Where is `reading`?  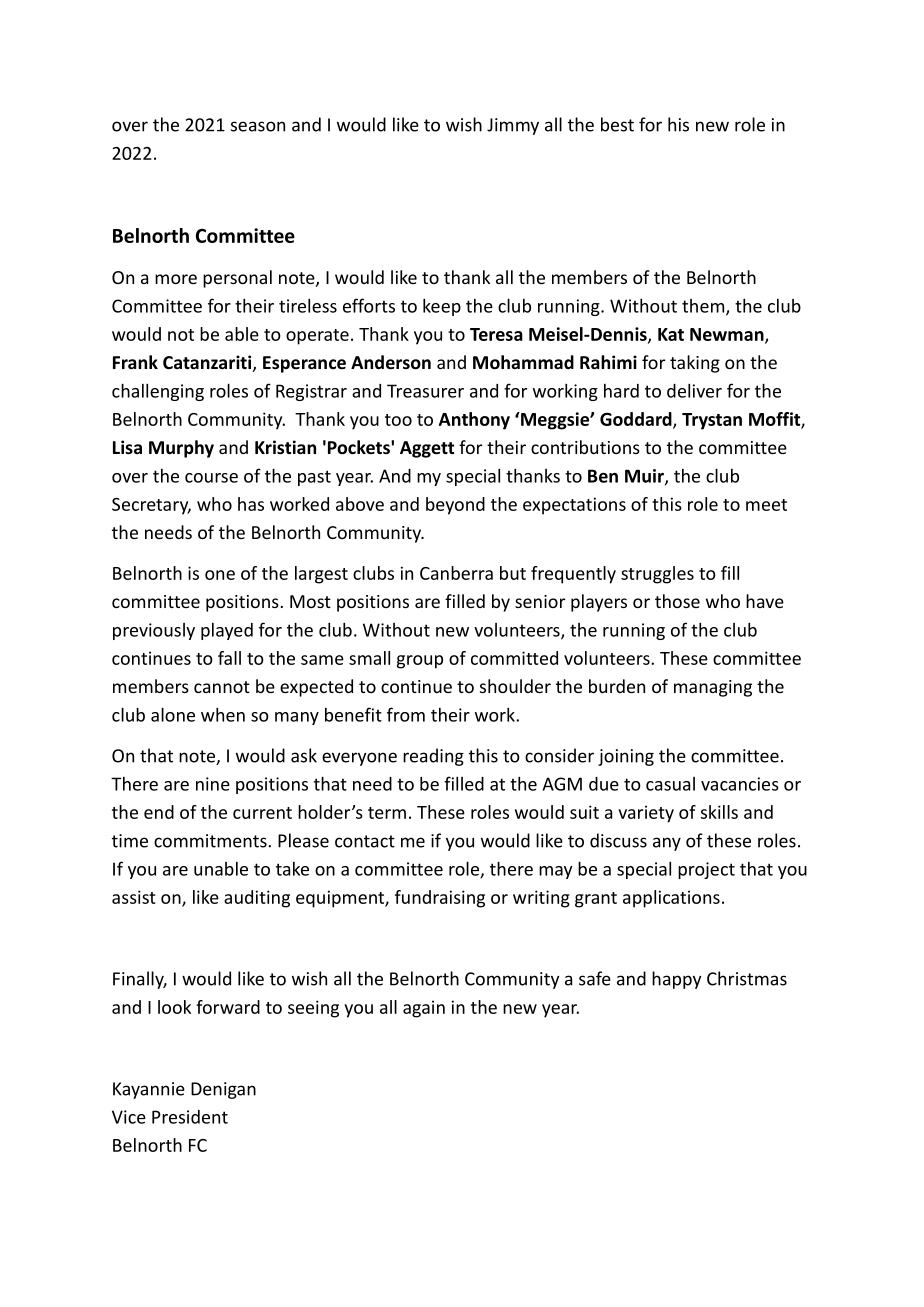 reading is located at coordinates (433, 757).
